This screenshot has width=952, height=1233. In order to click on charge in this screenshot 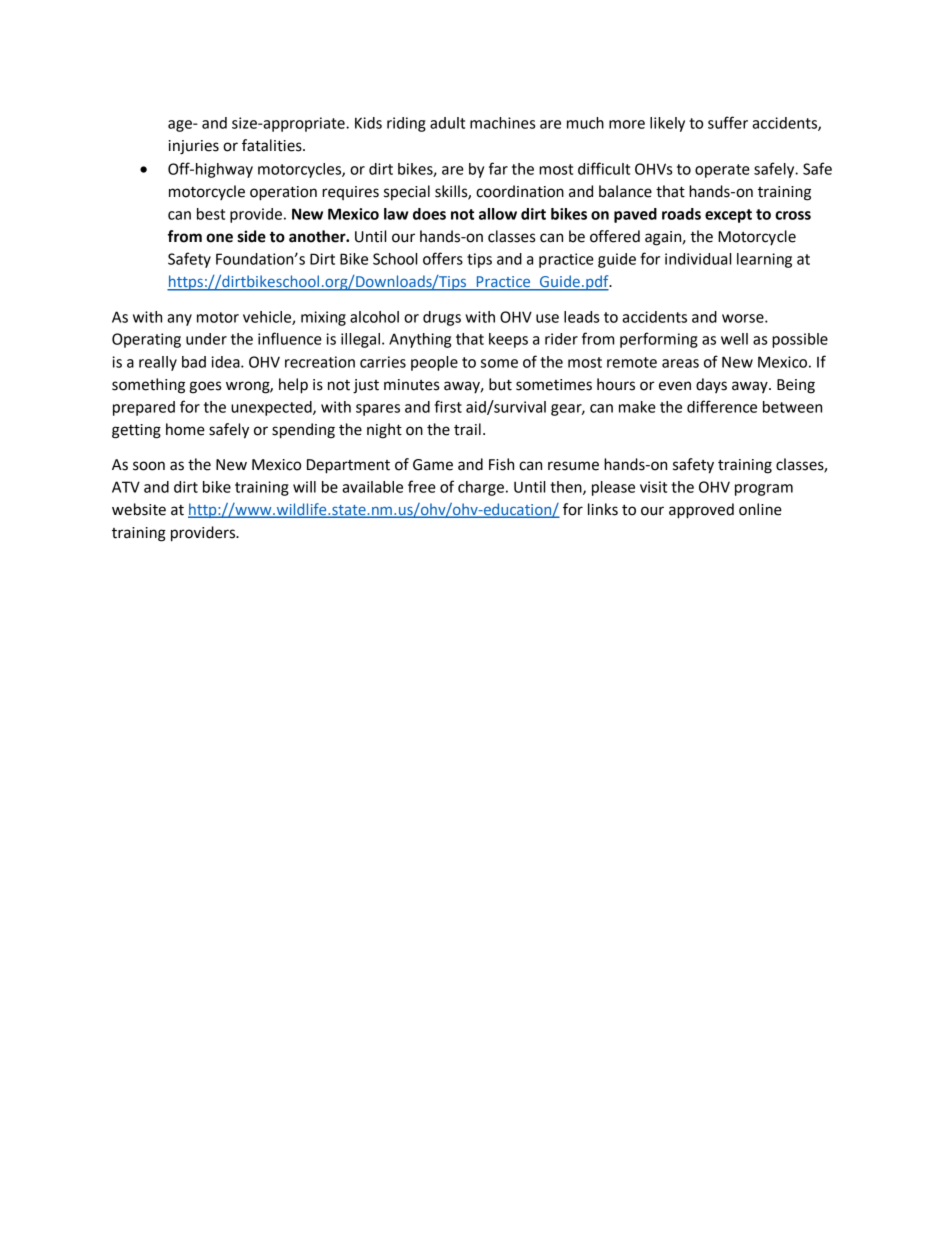, I will do `click(481, 488)`.
